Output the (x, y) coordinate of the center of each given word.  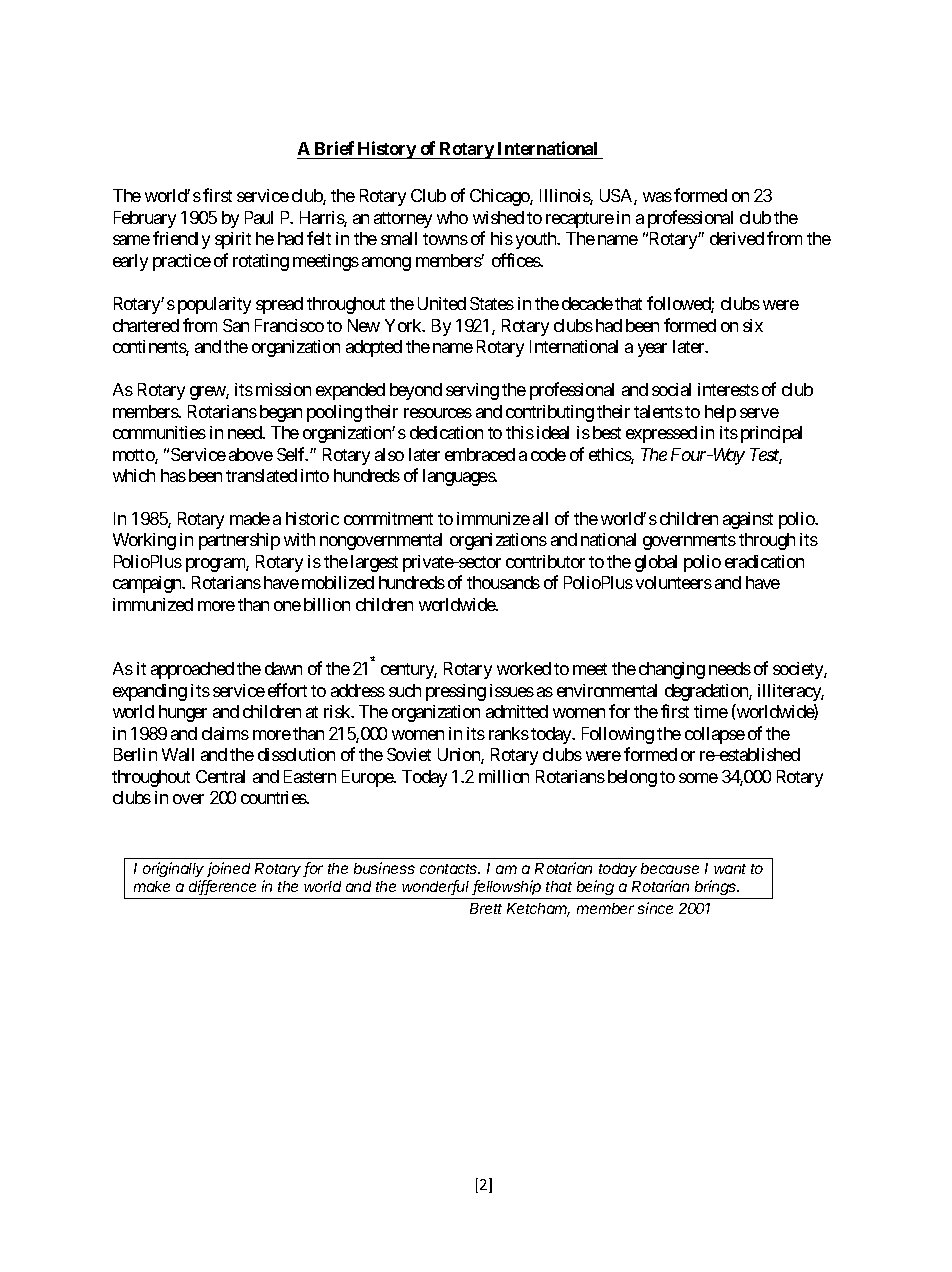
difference (222, 887)
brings (717, 887)
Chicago (500, 197)
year (652, 350)
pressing (456, 692)
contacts (450, 869)
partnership (239, 541)
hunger (183, 713)
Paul (259, 217)
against (748, 520)
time (711, 711)
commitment (388, 518)
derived (737, 238)
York (404, 325)
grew (208, 393)
